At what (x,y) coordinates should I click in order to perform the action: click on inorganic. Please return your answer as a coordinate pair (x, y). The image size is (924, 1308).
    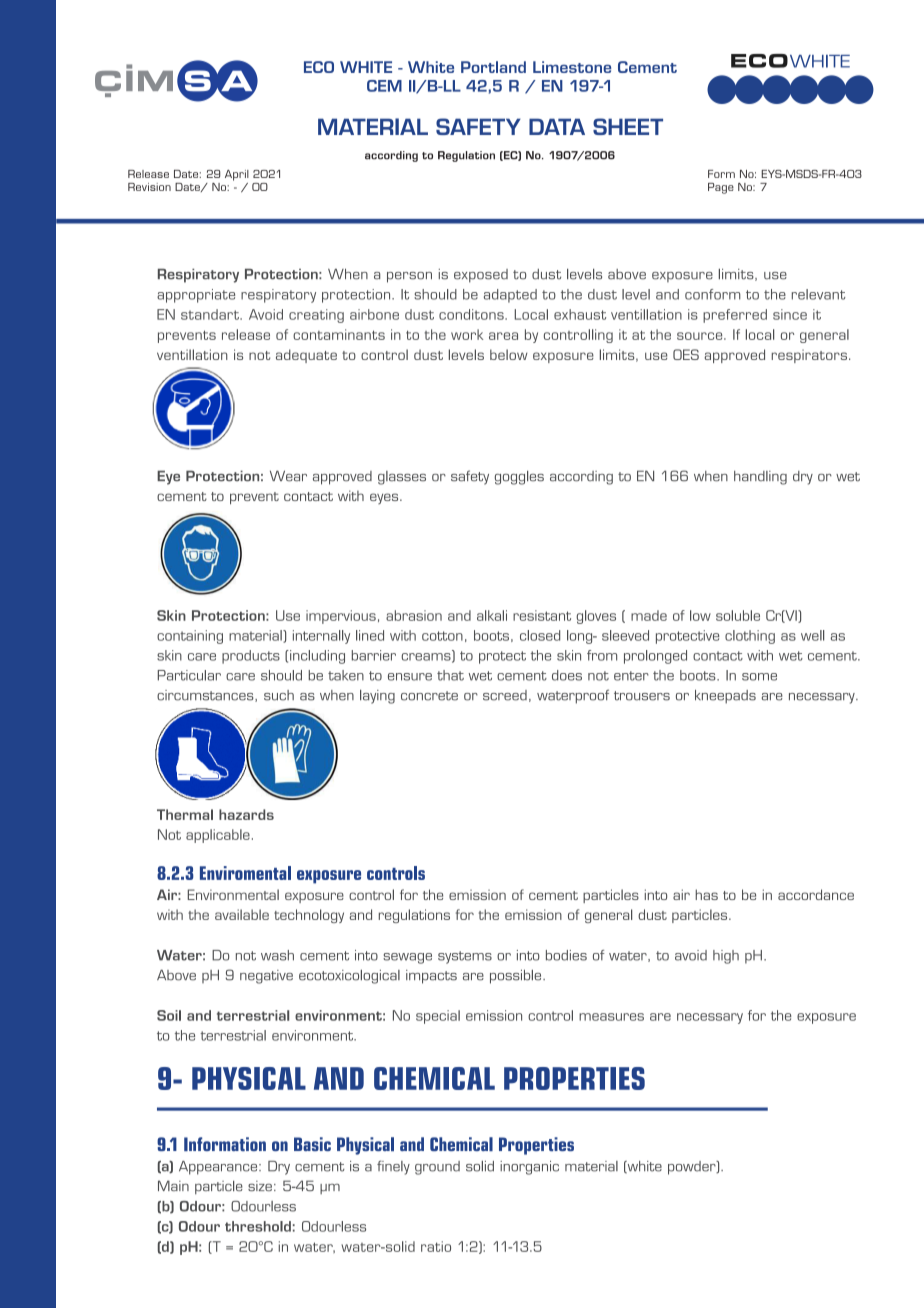
    Looking at the image, I should click on (529, 1168).
